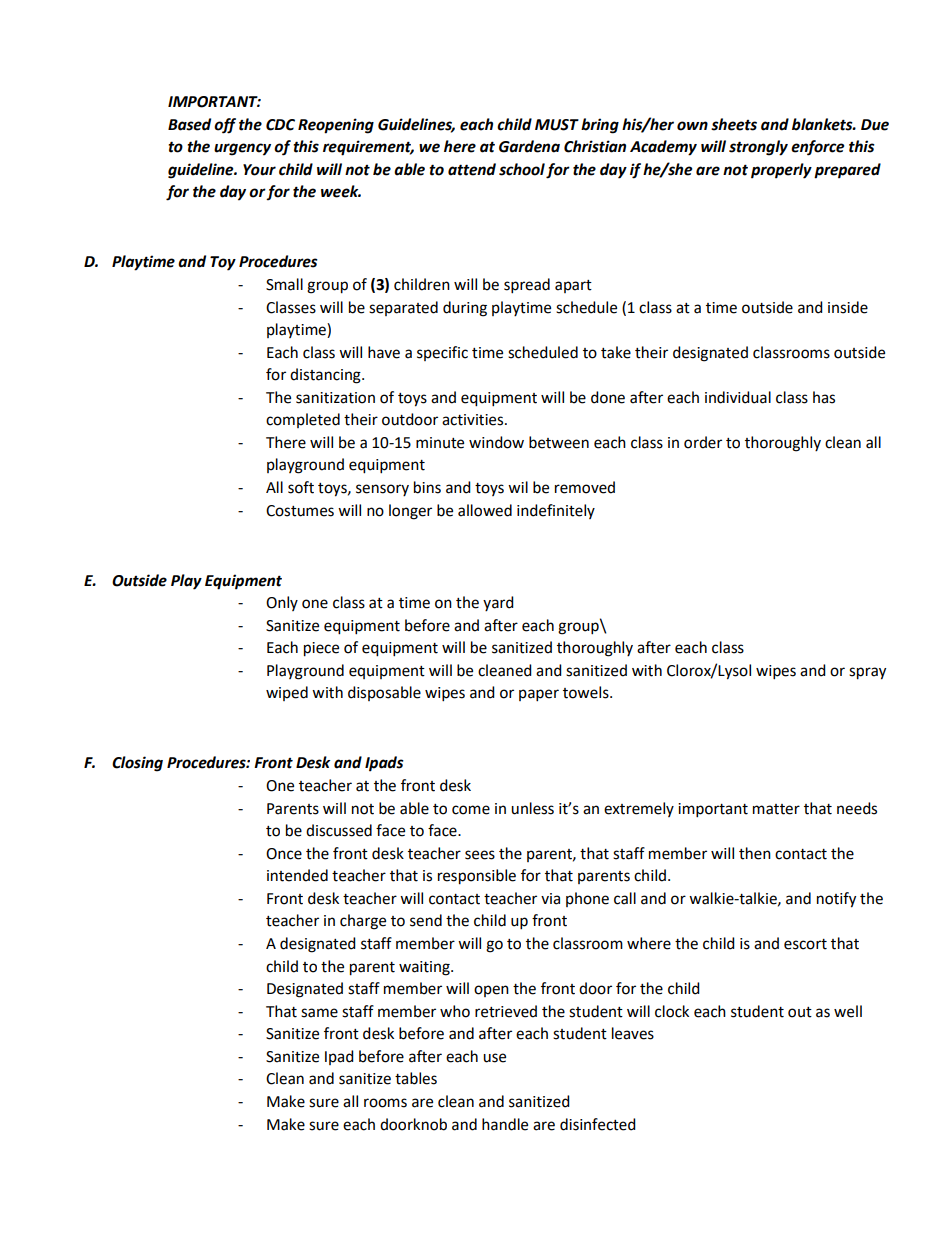 This screenshot has width=952, height=1233. I want to click on spray, so click(867, 673).
